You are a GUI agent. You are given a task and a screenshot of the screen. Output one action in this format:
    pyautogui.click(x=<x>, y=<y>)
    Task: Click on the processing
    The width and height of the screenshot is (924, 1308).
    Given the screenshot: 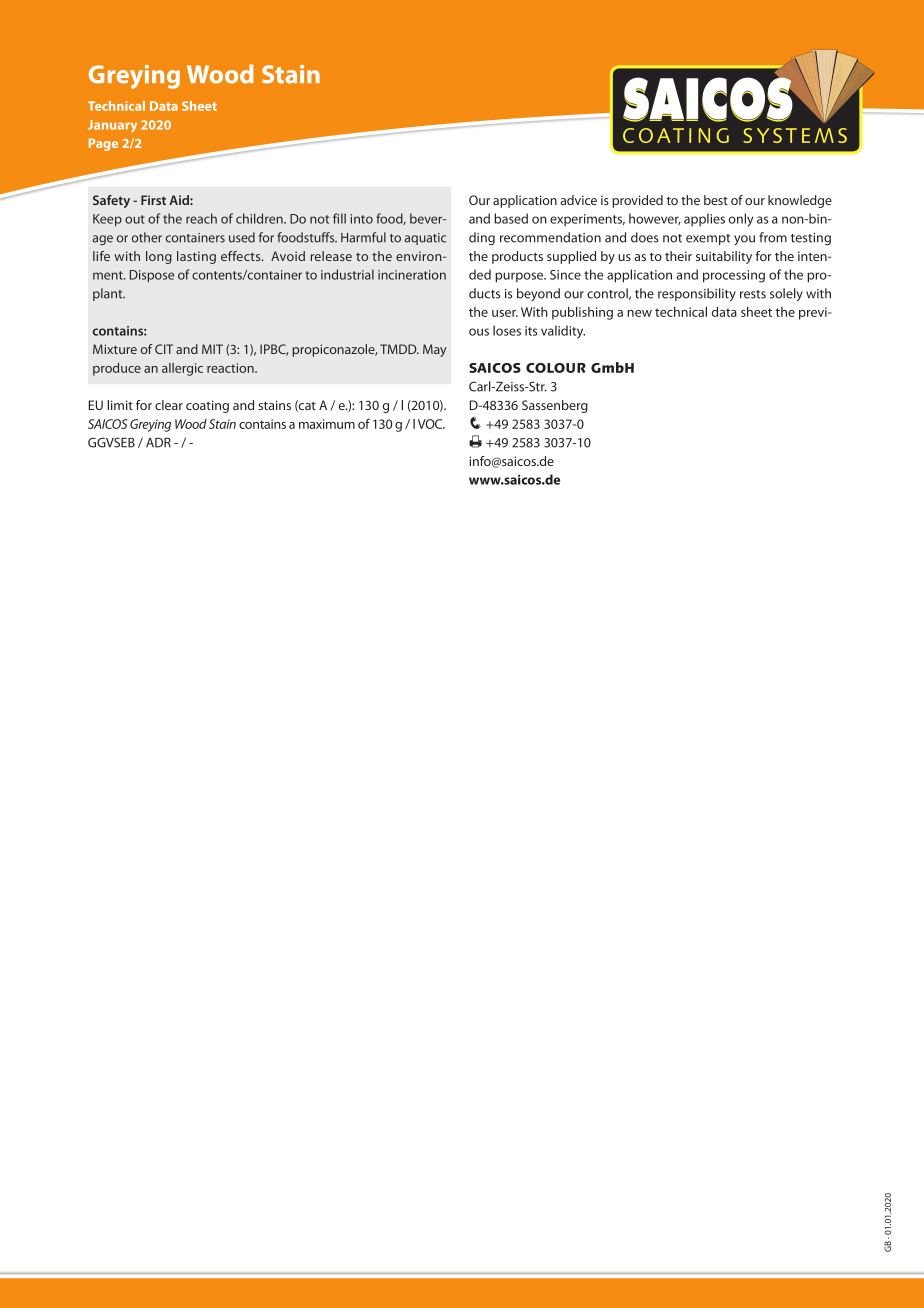 What is the action you would take?
    pyautogui.click(x=734, y=276)
